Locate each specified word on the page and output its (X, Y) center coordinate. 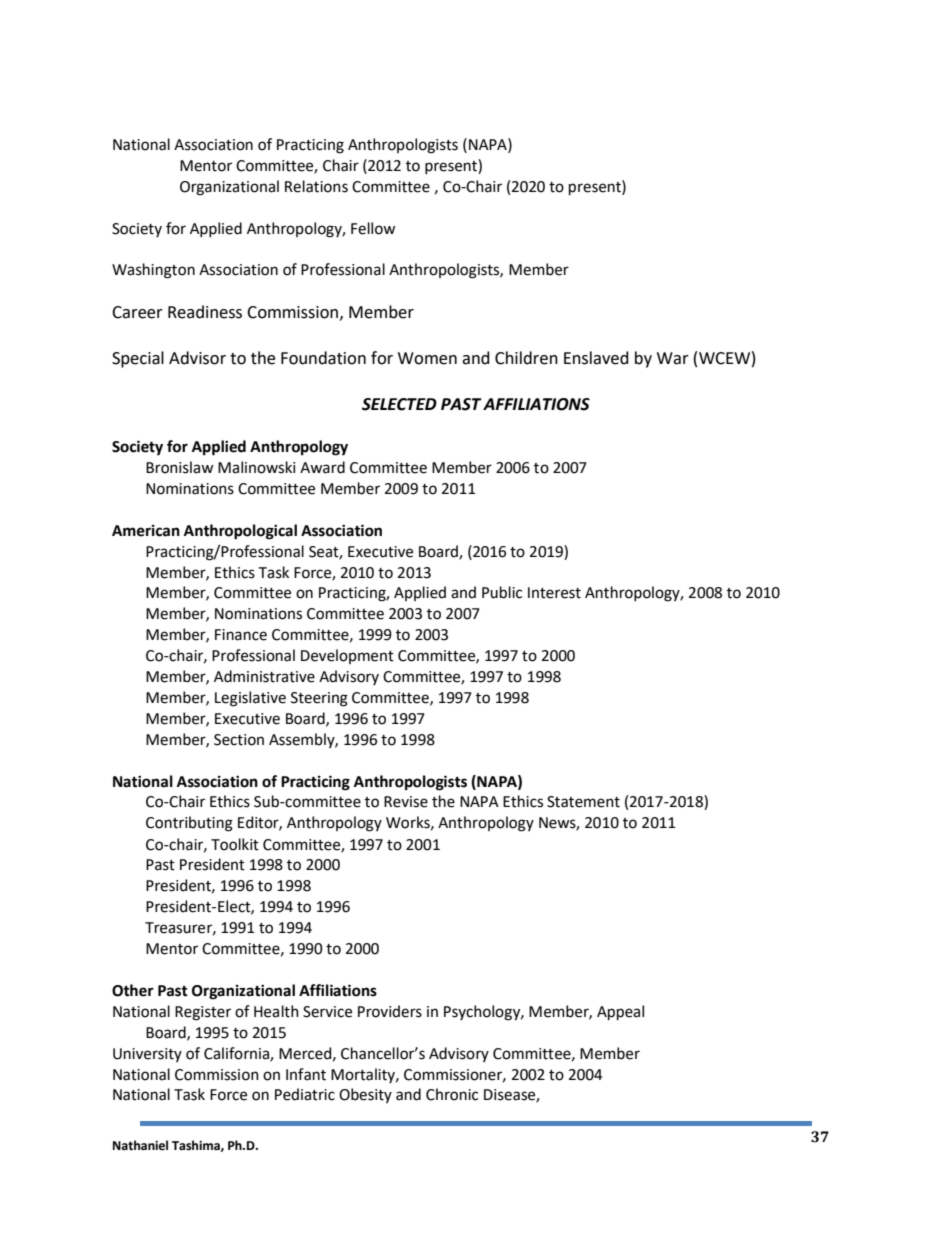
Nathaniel (140, 1145)
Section (239, 740)
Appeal (620, 1012)
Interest (554, 593)
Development (347, 656)
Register (203, 1013)
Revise (406, 802)
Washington (153, 271)
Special (138, 359)
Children (526, 358)
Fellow (373, 228)
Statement (583, 802)
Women (427, 358)
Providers (390, 1011)
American (146, 531)
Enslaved (596, 358)
